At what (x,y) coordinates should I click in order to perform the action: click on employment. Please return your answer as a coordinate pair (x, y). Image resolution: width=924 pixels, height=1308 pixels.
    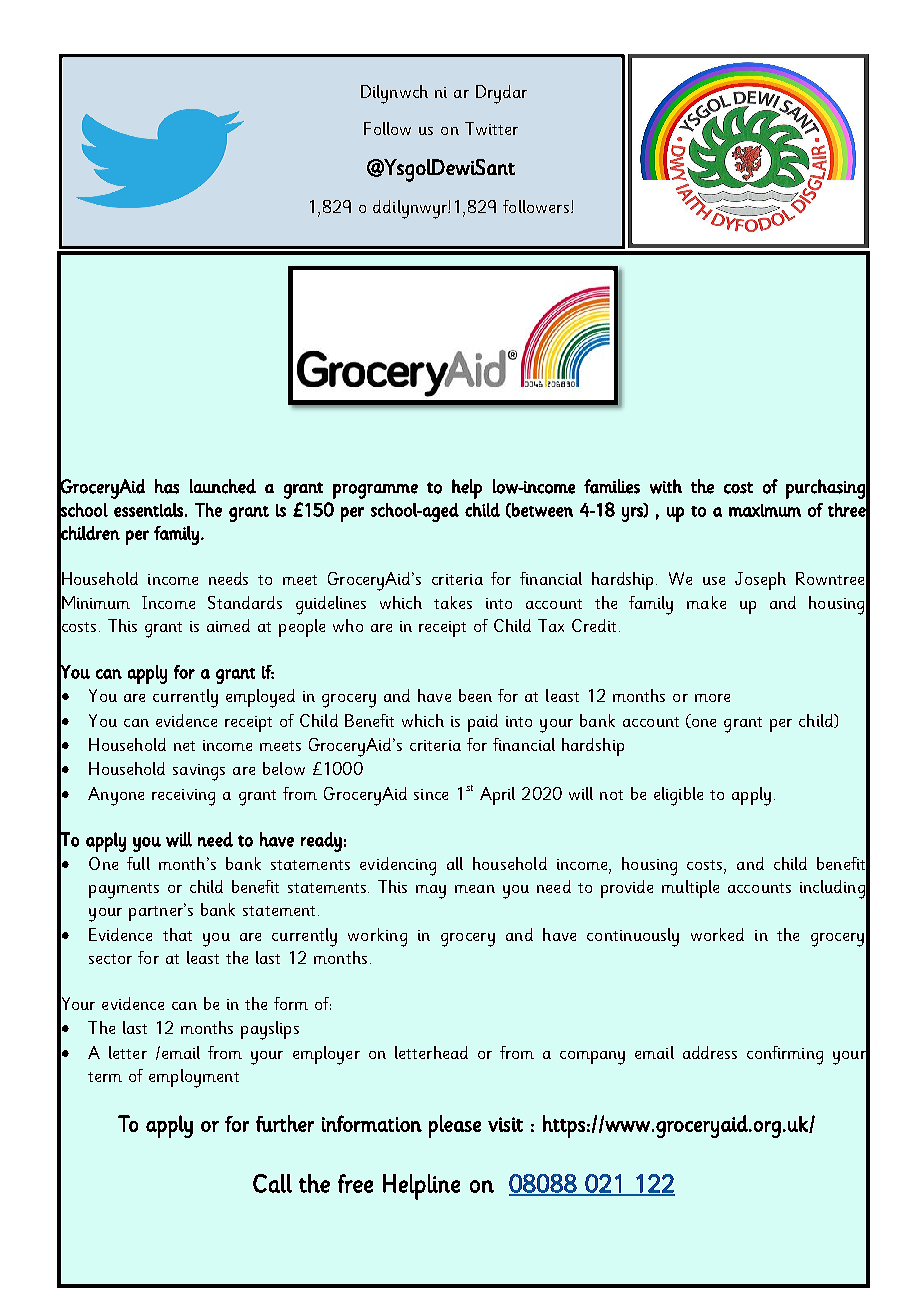
    Looking at the image, I should click on (194, 1078).
